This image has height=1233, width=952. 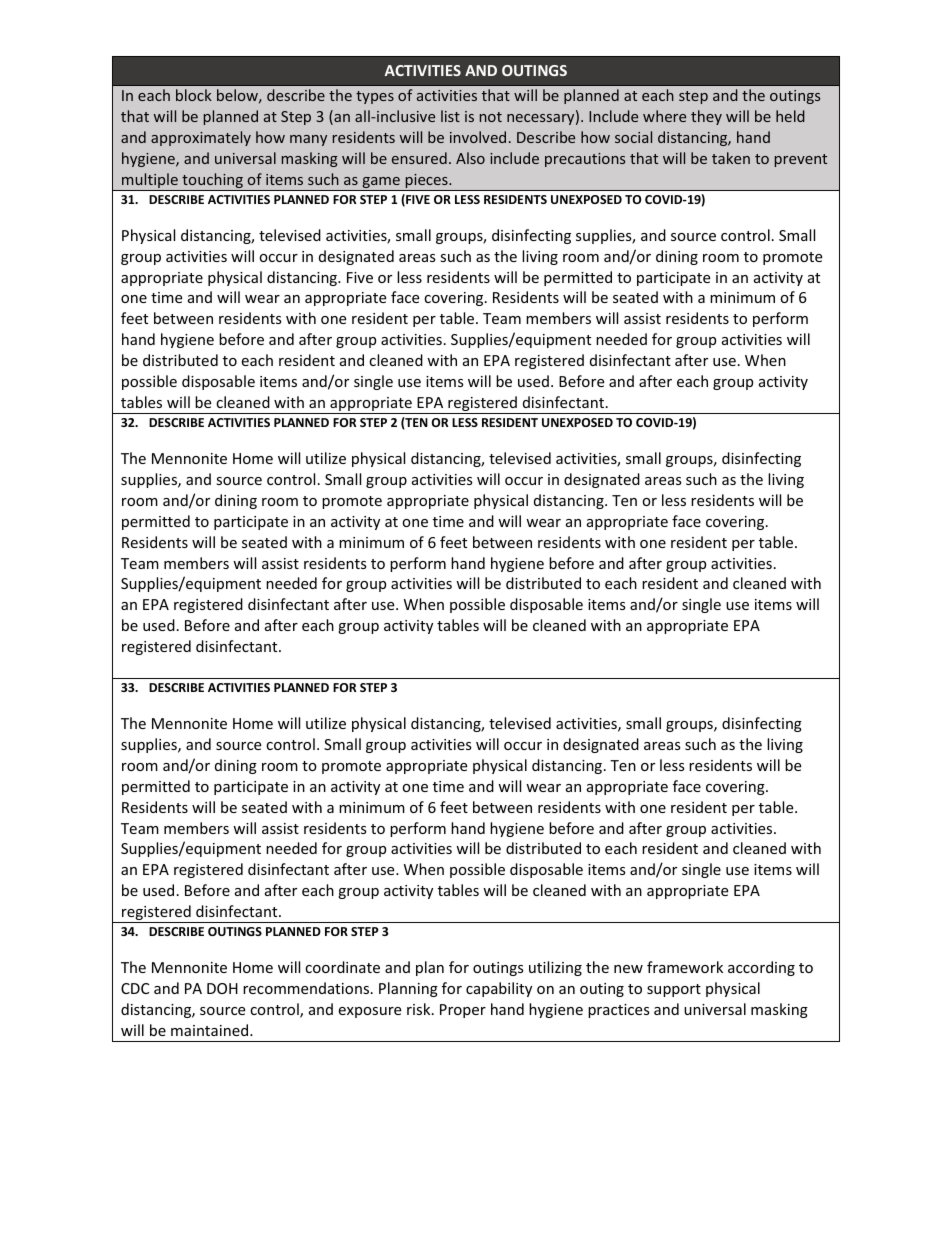 What do you see at coordinates (222, 988) in the image?
I see `DOH` at bounding box center [222, 988].
